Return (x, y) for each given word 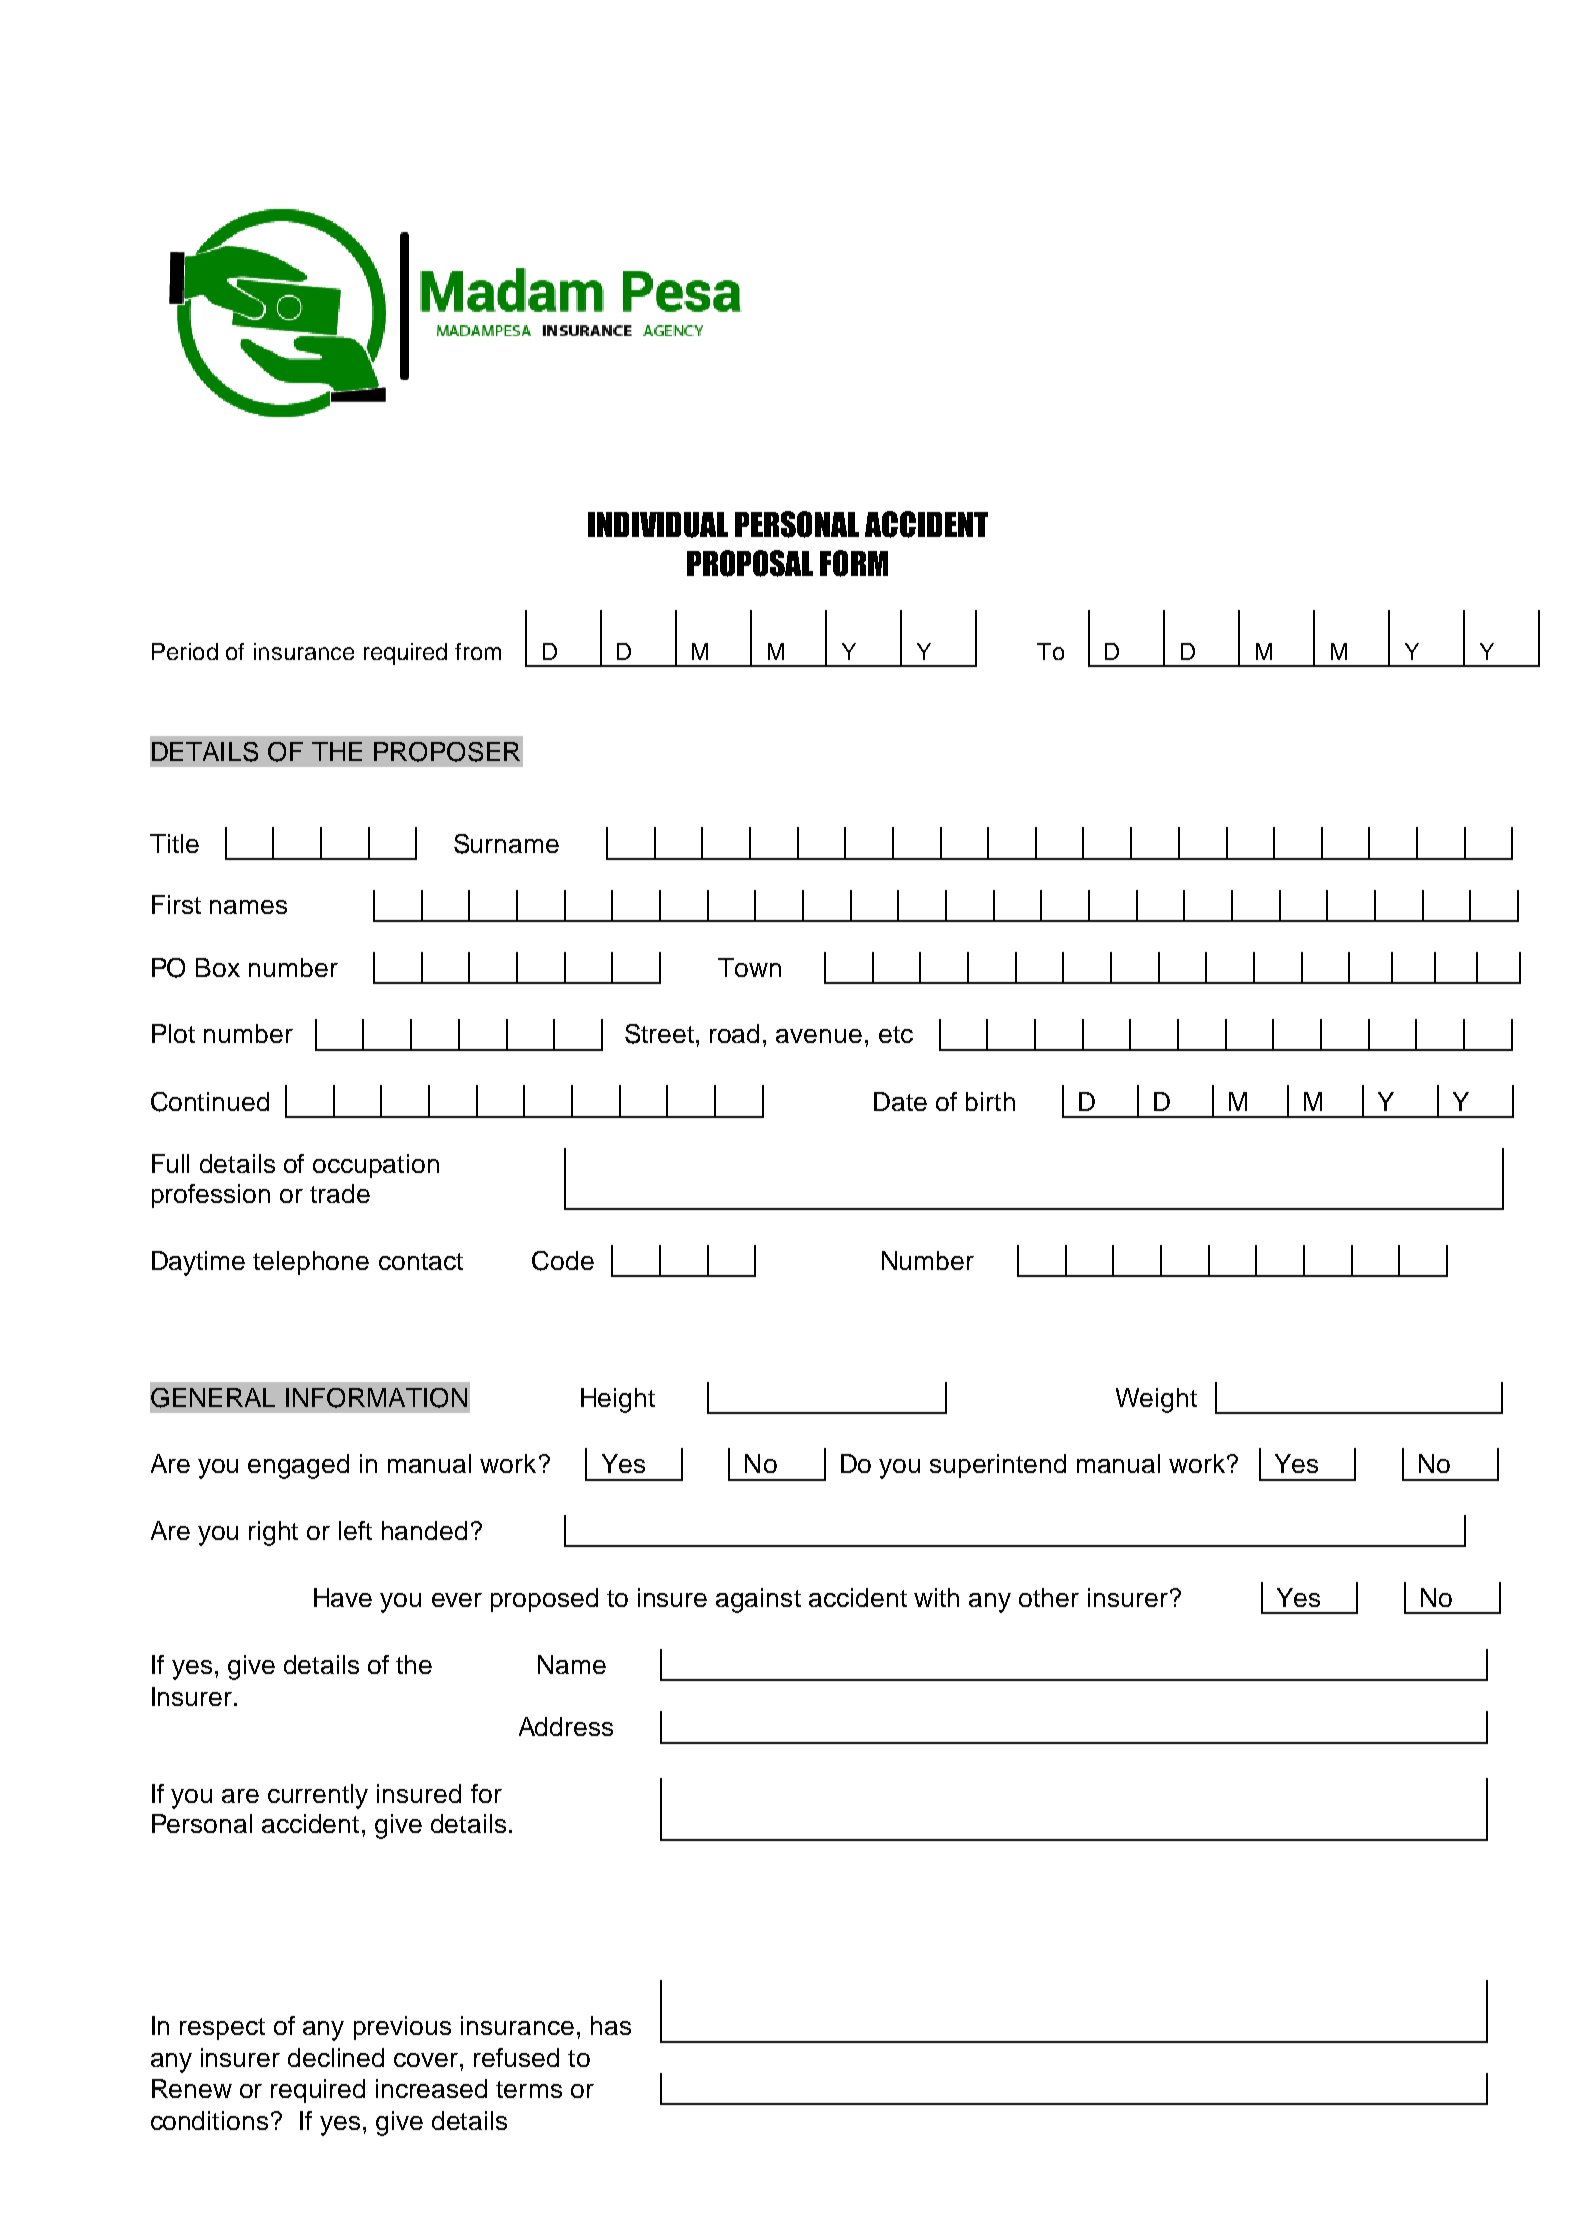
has (611, 2025)
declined (336, 2057)
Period (185, 651)
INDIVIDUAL (658, 525)
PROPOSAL (750, 563)
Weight (1156, 1400)
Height (618, 1400)
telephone (311, 1263)
